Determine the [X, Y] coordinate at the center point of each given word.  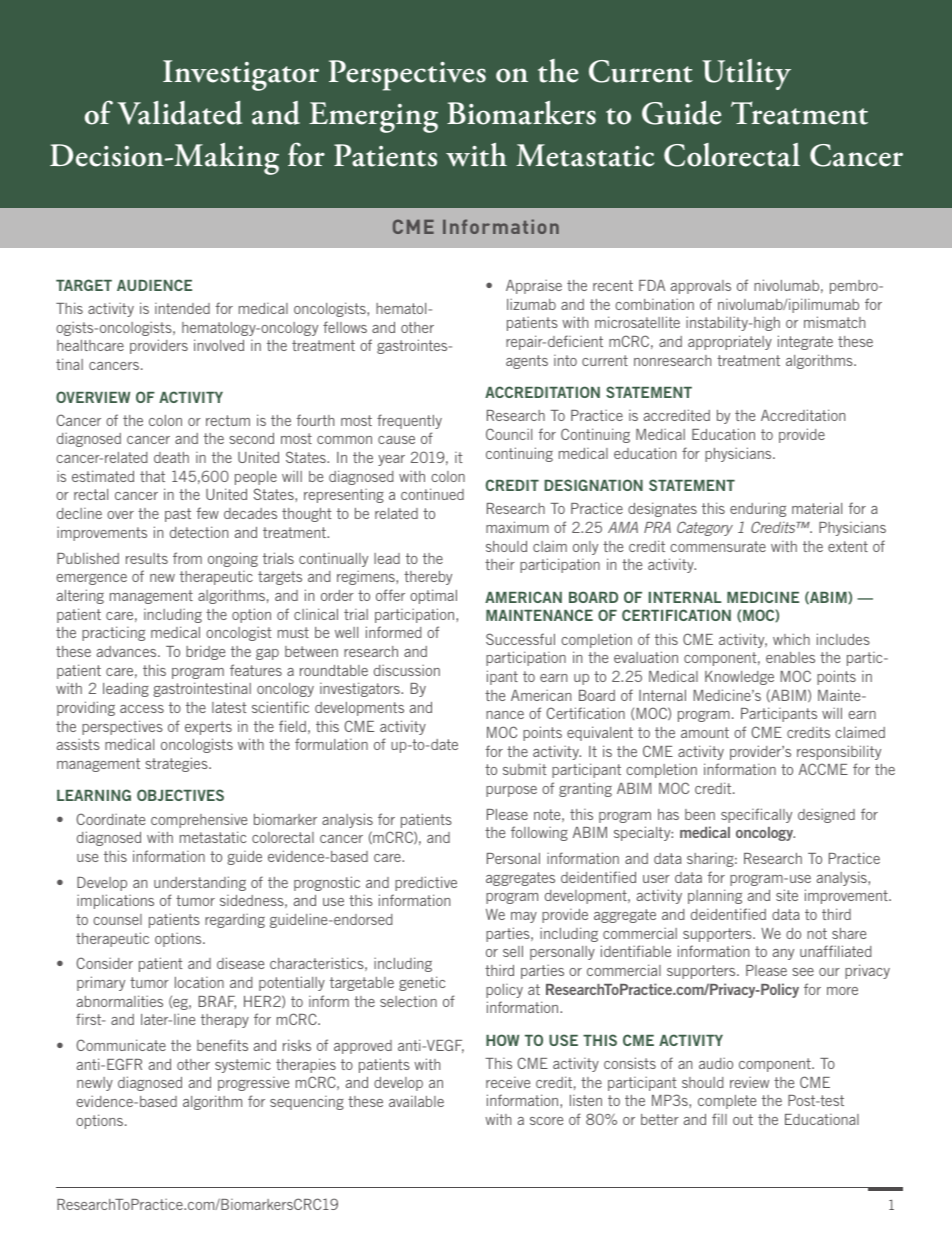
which [791, 639]
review [749, 1082]
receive [508, 1082]
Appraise [534, 286]
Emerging [373, 117]
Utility [746, 74]
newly [95, 1084]
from [187, 558]
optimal [433, 596]
